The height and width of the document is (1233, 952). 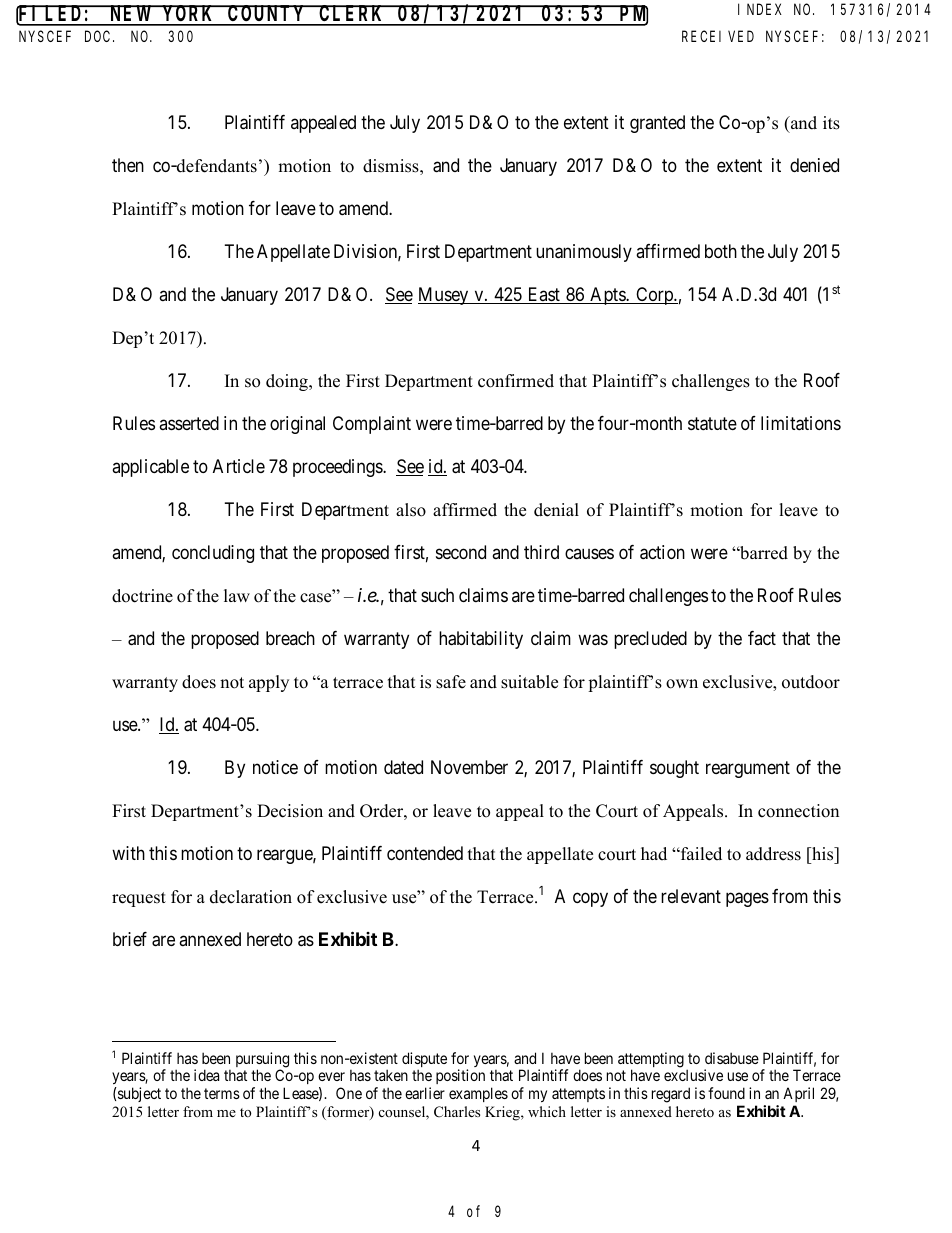 I want to click on notice, so click(x=275, y=767).
